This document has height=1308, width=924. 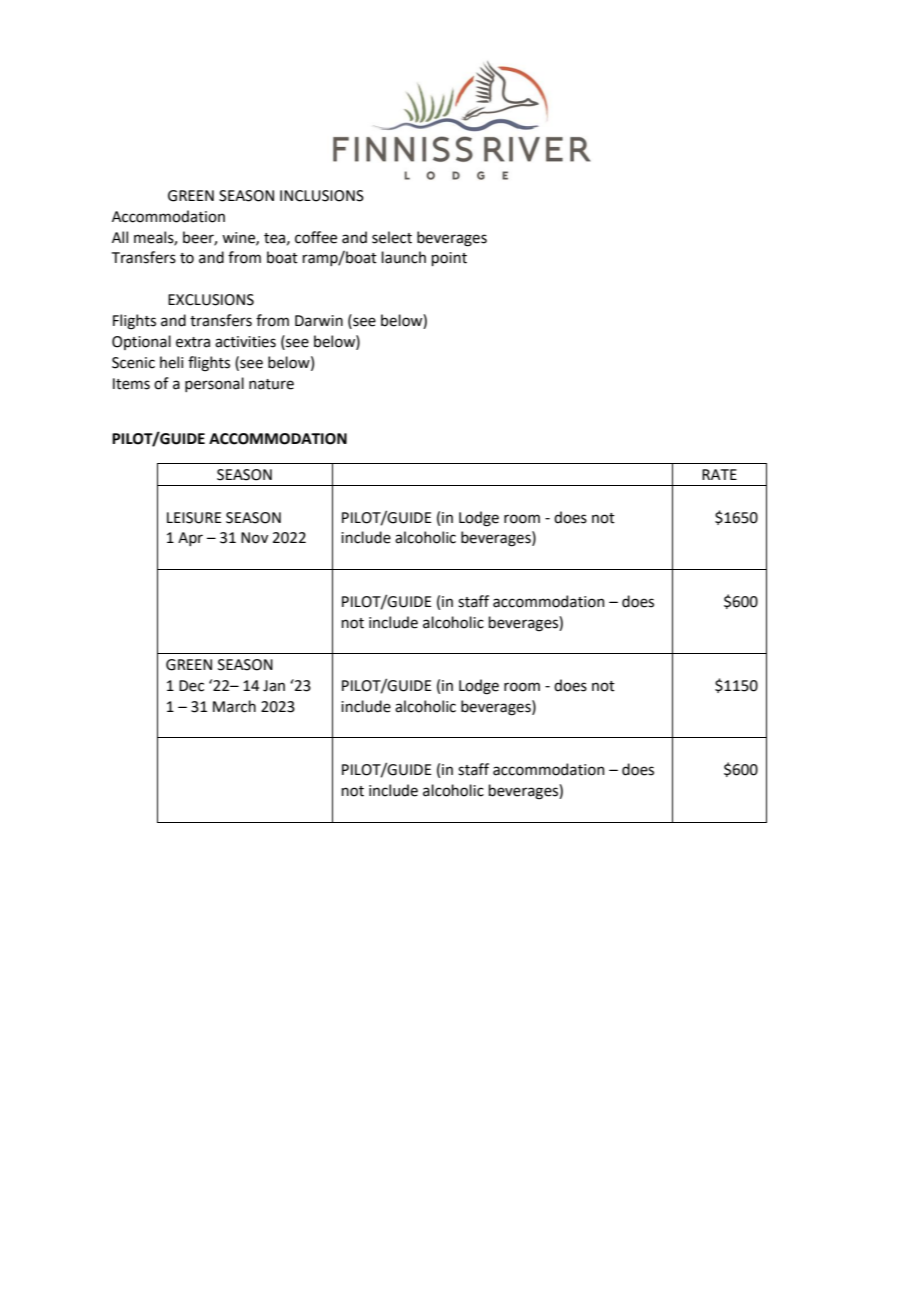 What do you see at coordinates (190, 539) in the document?
I see `Apr` at bounding box center [190, 539].
